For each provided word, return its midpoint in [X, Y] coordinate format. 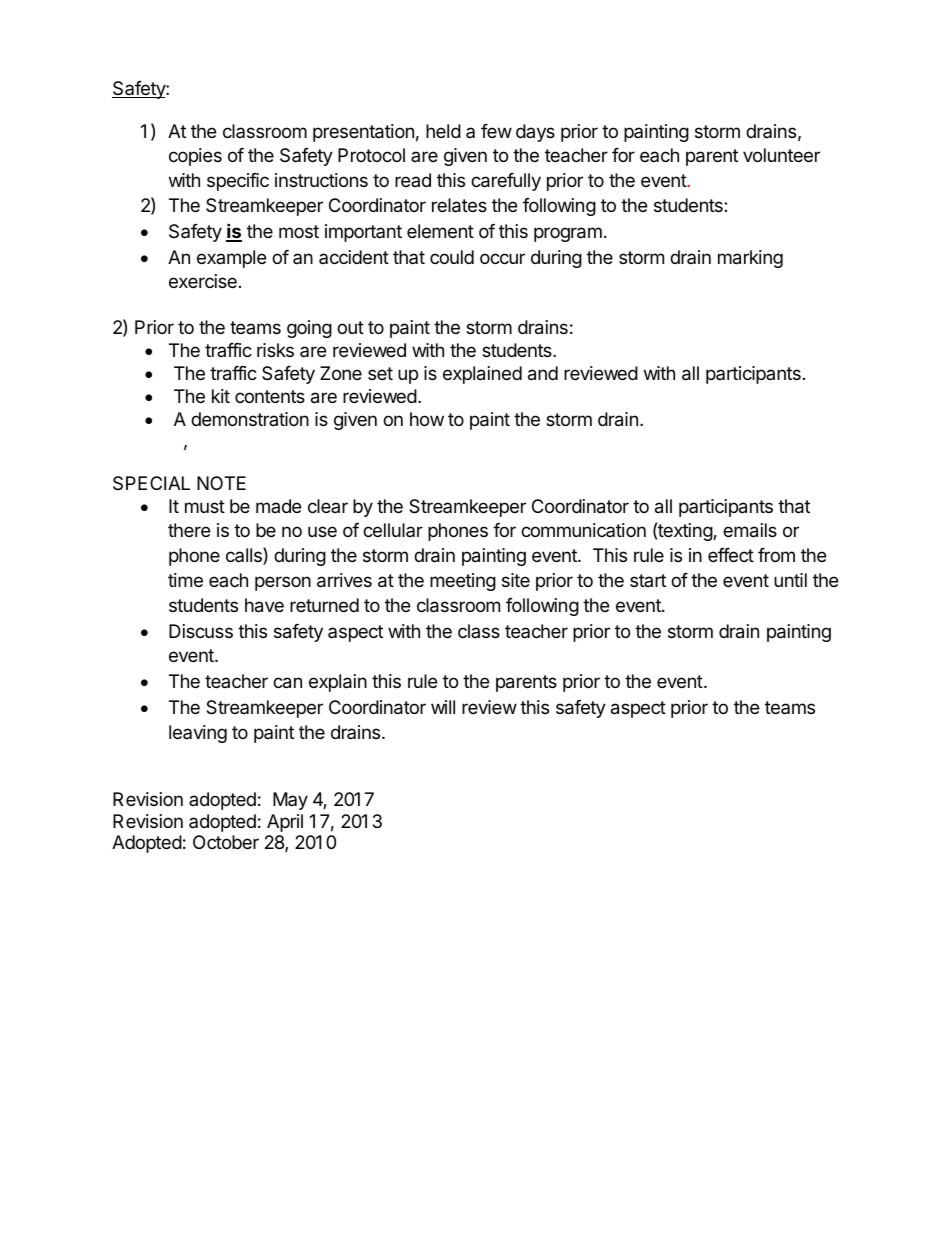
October [226, 842]
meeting [463, 582]
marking [750, 259]
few [496, 131]
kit [221, 396]
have [264, 605]
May [290, 801]
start [648, 580]
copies [195, 157]
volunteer [781, 155]
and [543, 373]
